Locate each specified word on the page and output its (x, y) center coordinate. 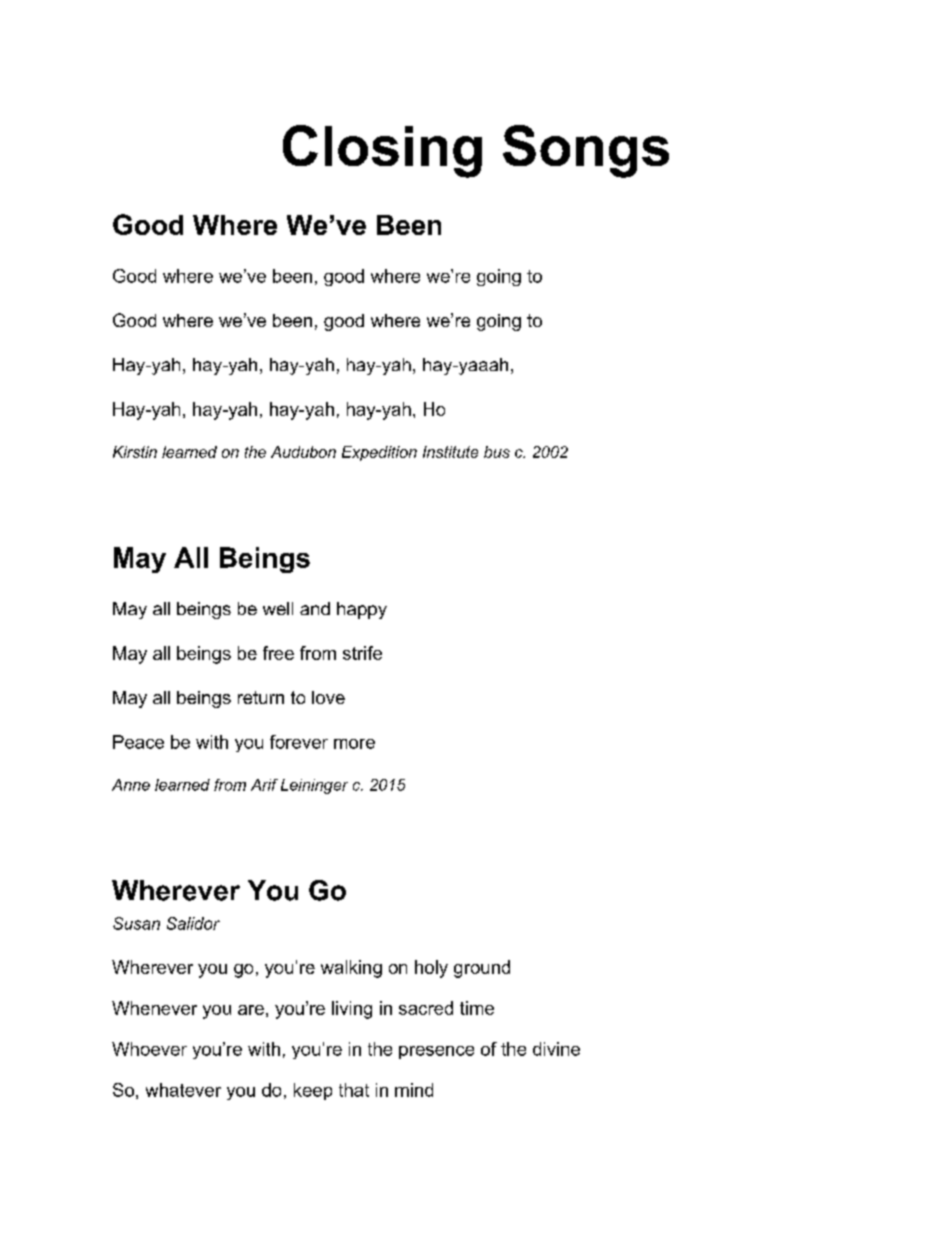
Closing (382, 151)
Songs (586, 151)
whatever (183, 1090)
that (354, 1090)
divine (556, 1049)
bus (497, 452)
